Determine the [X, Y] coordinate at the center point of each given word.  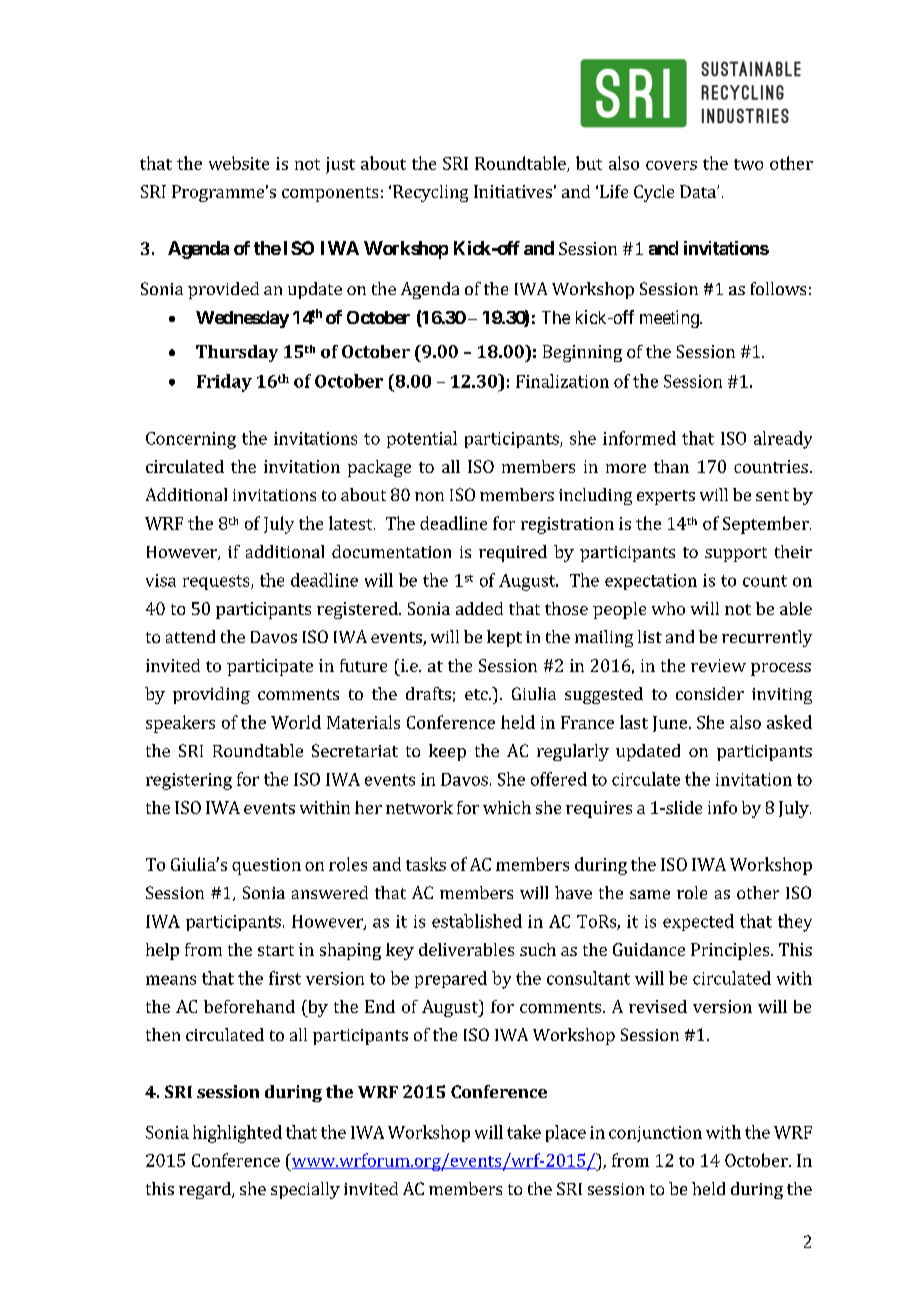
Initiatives [513, 191]
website [239, 163]
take [524, 1132]
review [718, 665]
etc [477, 694]
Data [699, 191]
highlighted [237, 1134]
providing [211, 695]
